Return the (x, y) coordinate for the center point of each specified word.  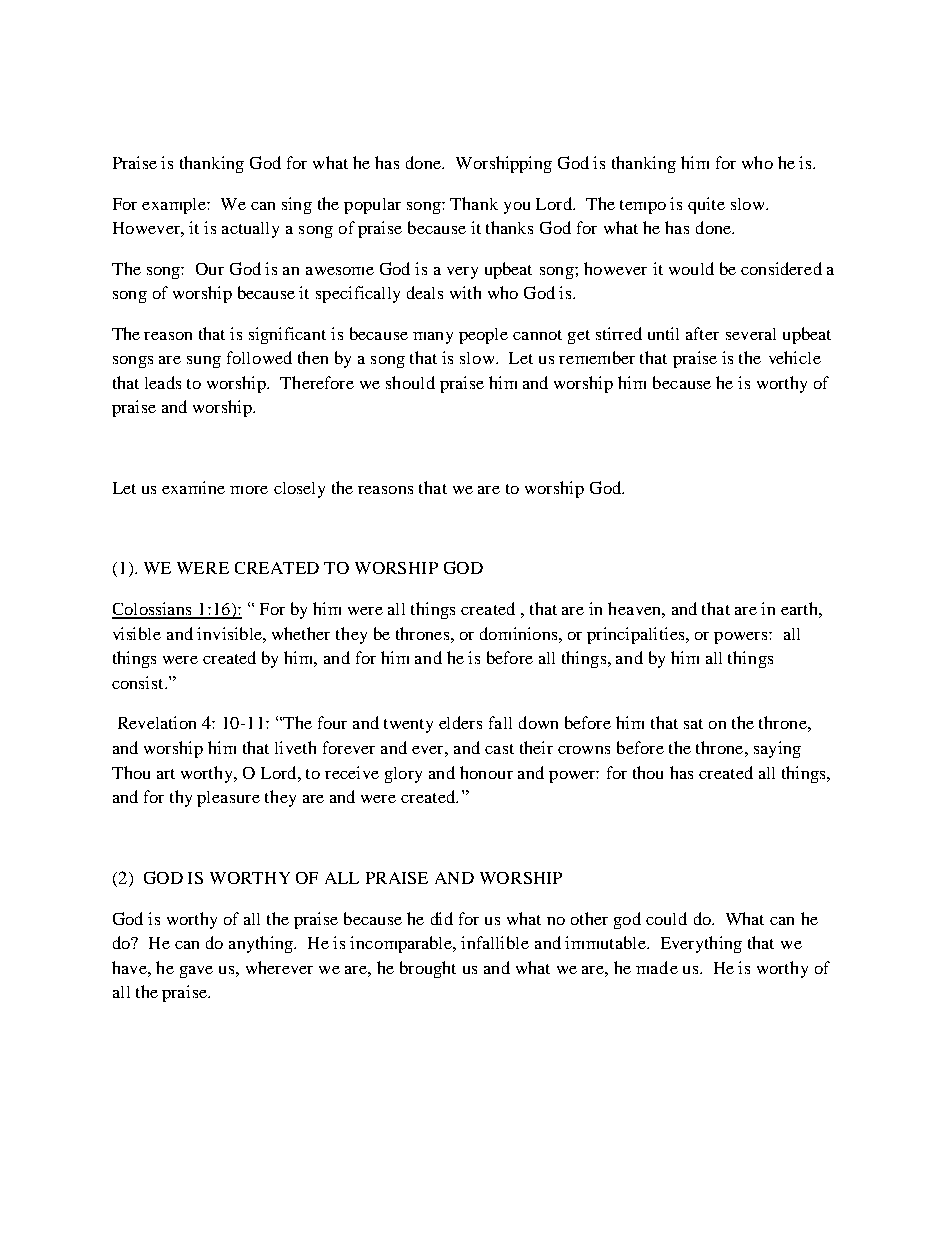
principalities (637, 635)
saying (777, 749)
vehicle (795, 357)
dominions (520, 633)
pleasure (228, 799)
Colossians (153, 610)
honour (486, 772)
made (657, 967)
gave (196, 972)
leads (163, 382)
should (410, 382)
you (517, 208)
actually (250, 230)
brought (428, 969)
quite (706, 205)
